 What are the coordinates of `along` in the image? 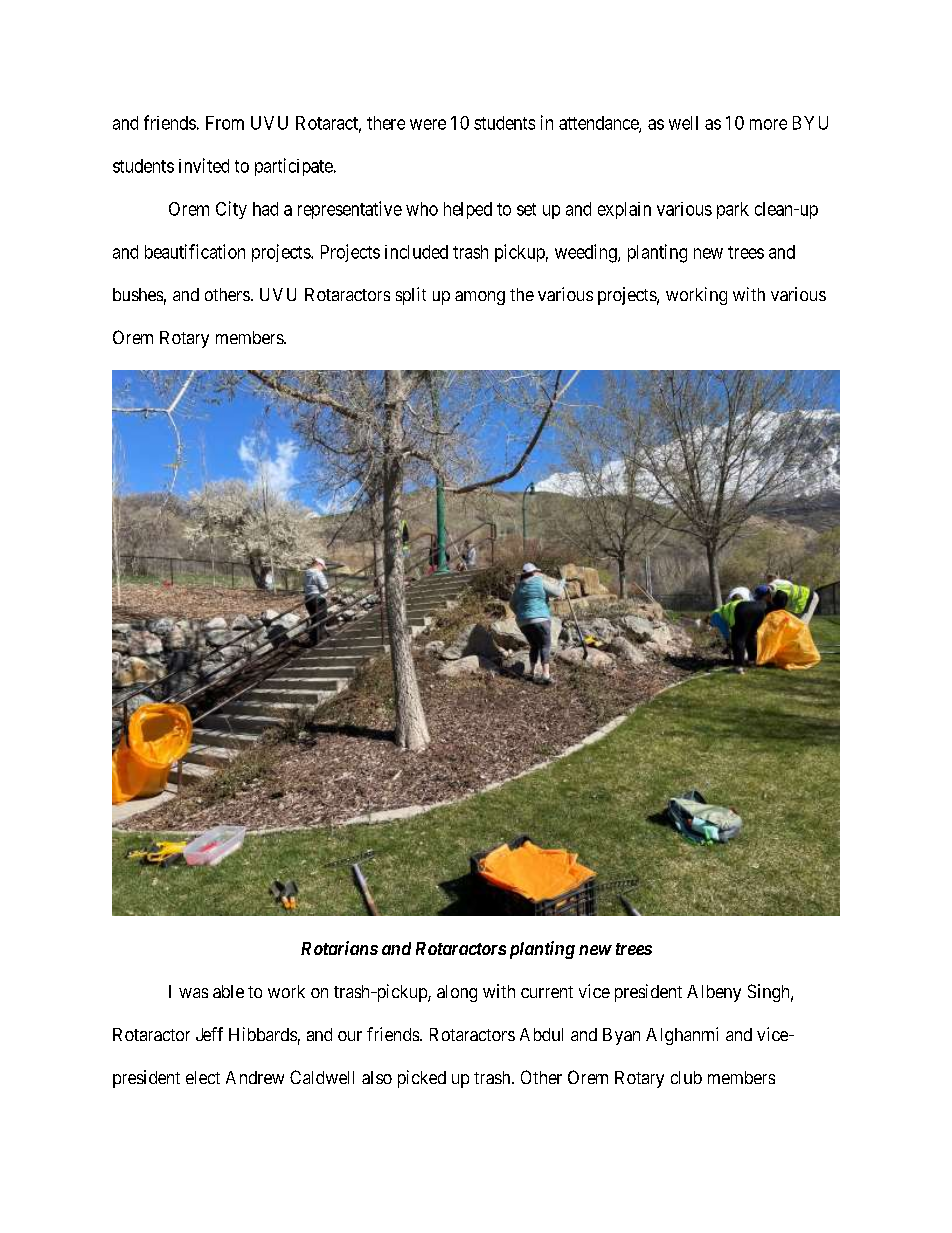 It's located at (457, 993).
